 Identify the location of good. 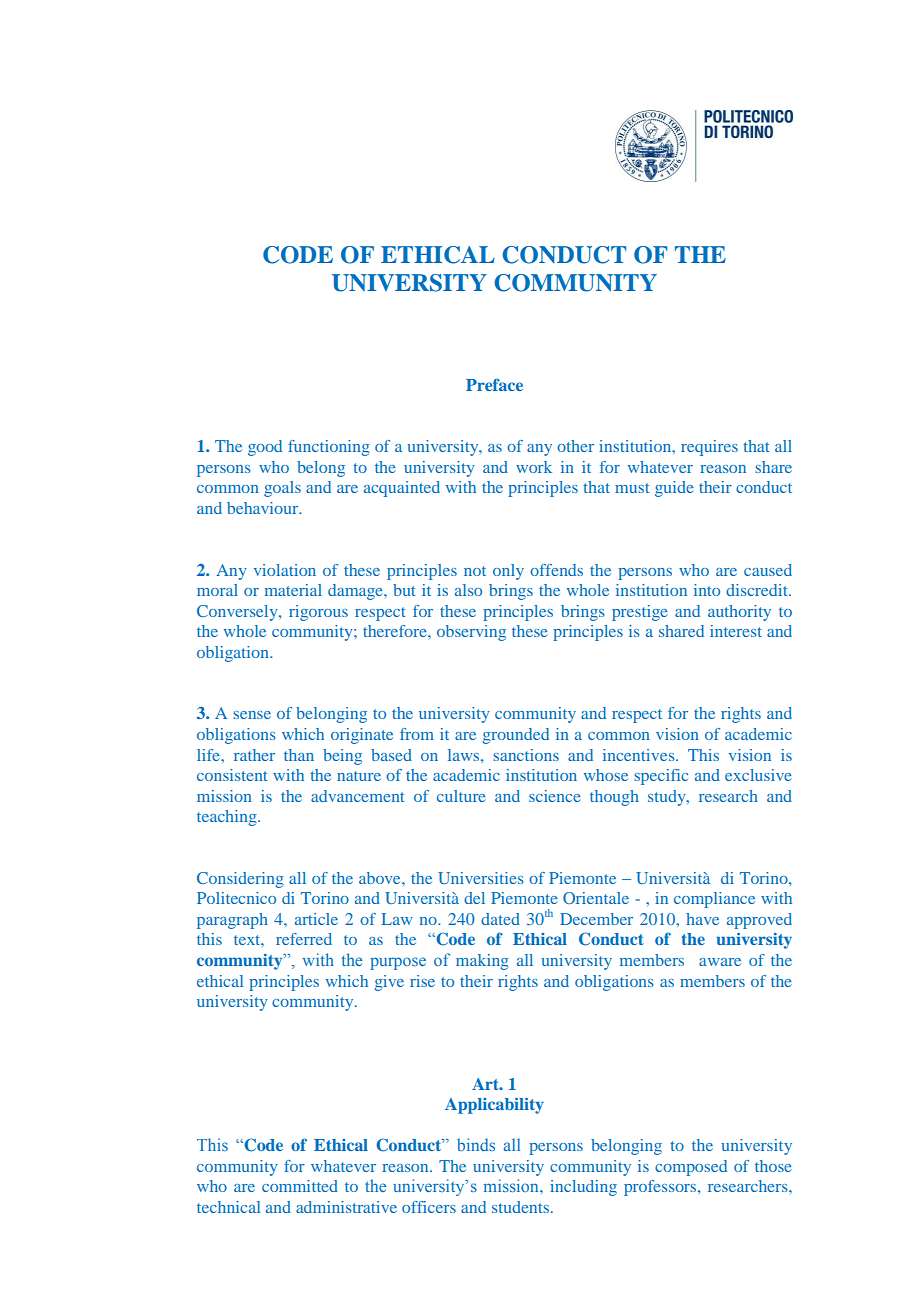
(265, 448).
